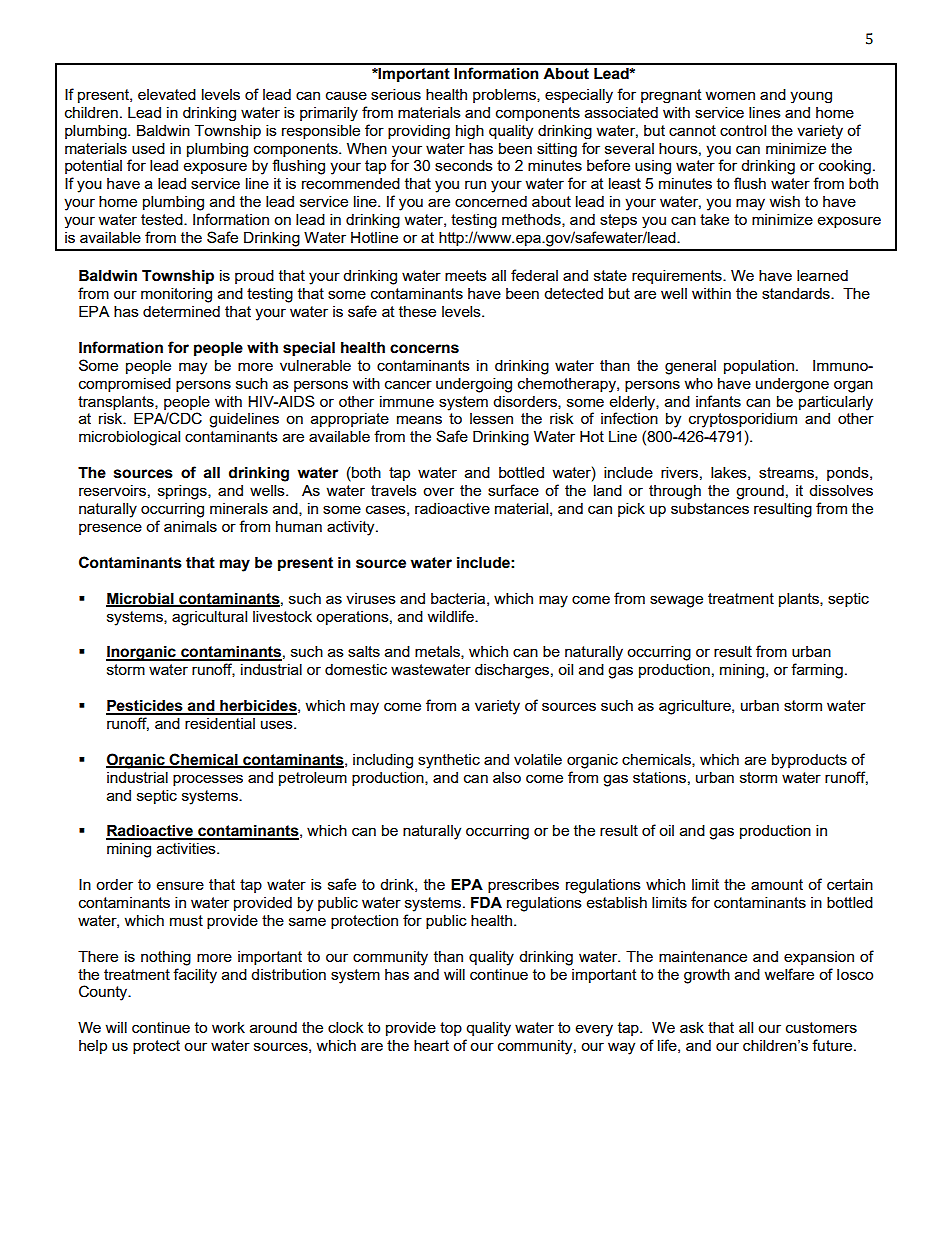 The width and height of the screenshot is (952, 1233). What do you see at coordinates (438, 491) in the screenshot?
I see `over` at bounding box center [438, 491].
